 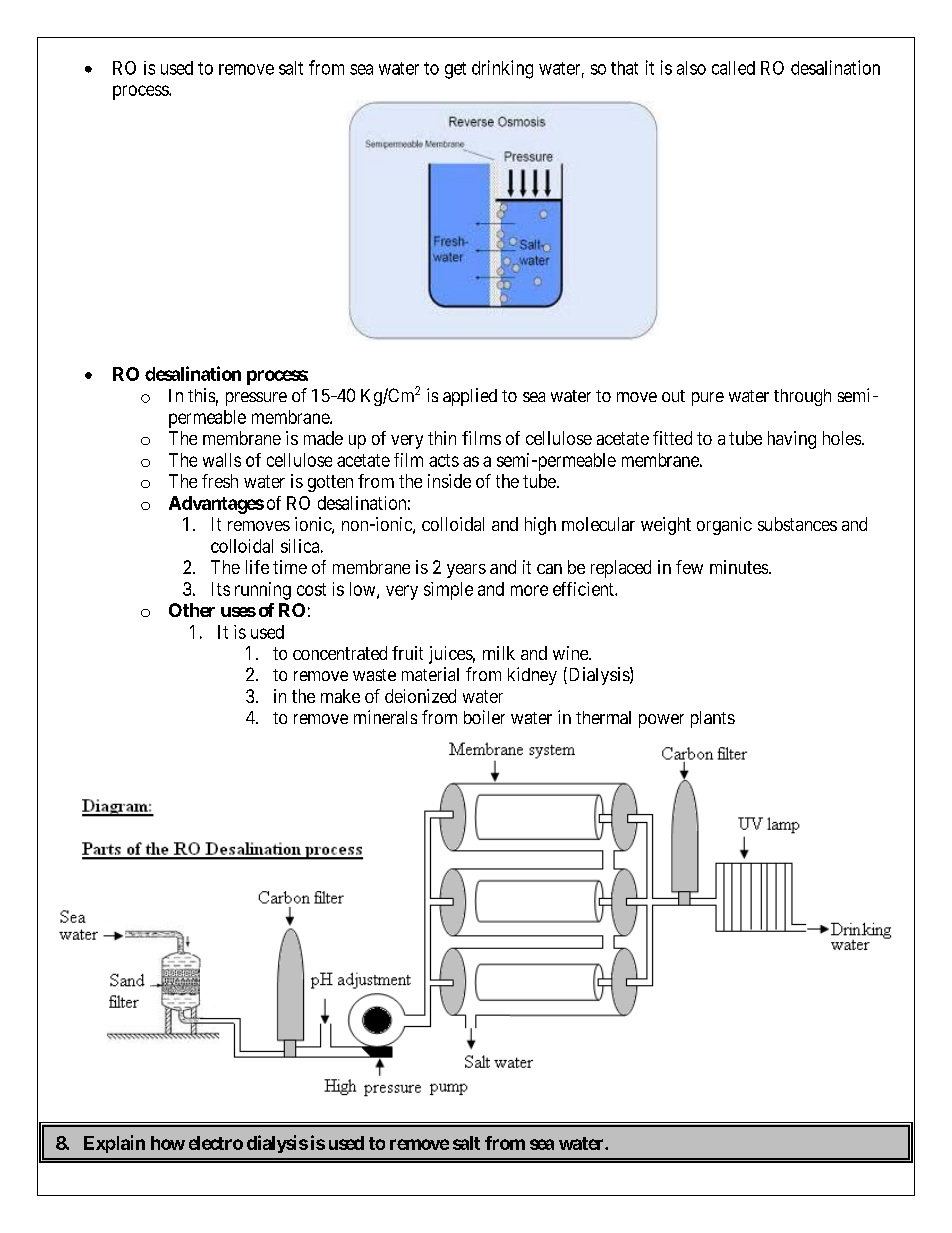 I want to click on pressure, so click(x=256, y=399).
